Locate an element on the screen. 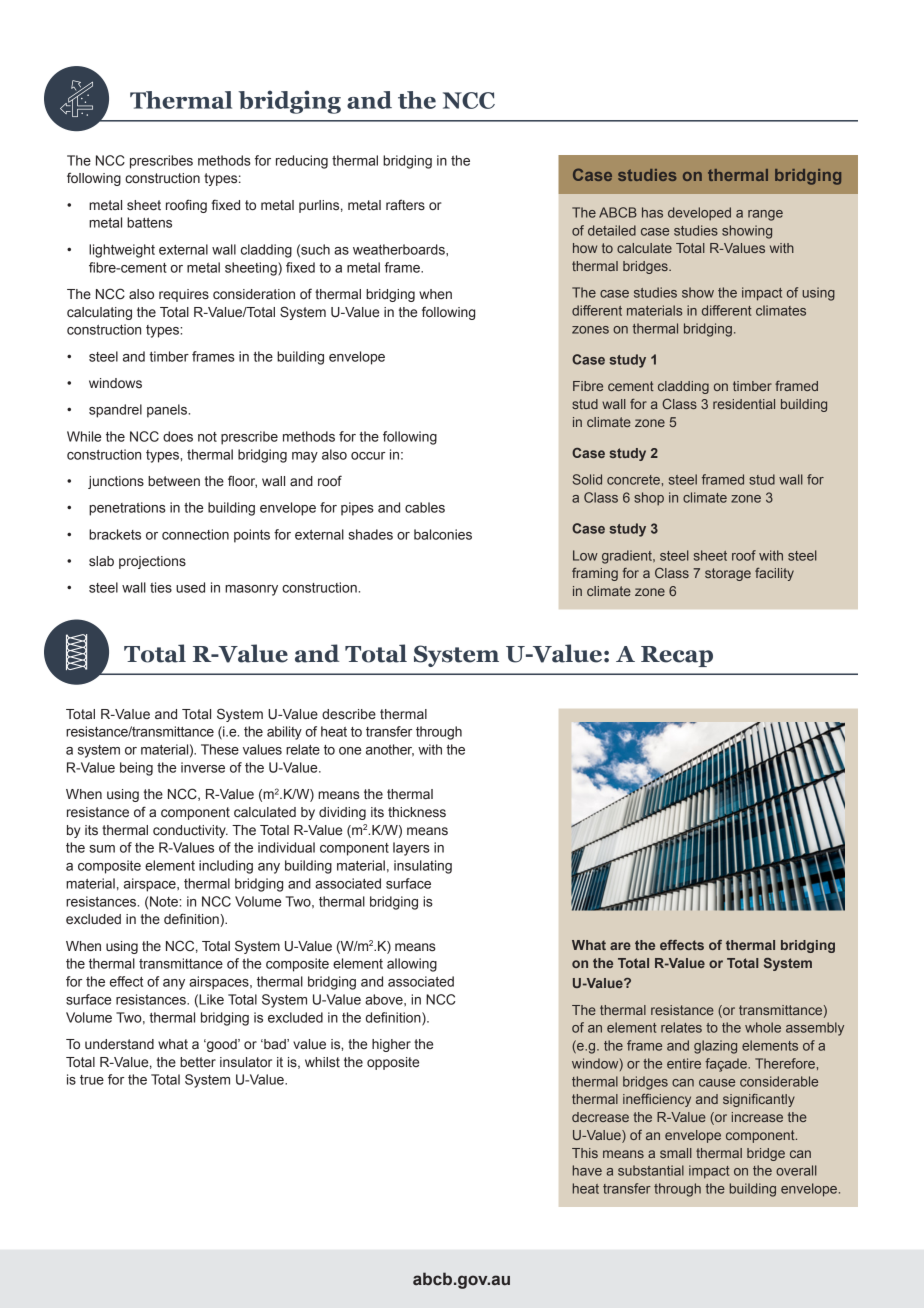  ties is located at coordinates (161, 587).
